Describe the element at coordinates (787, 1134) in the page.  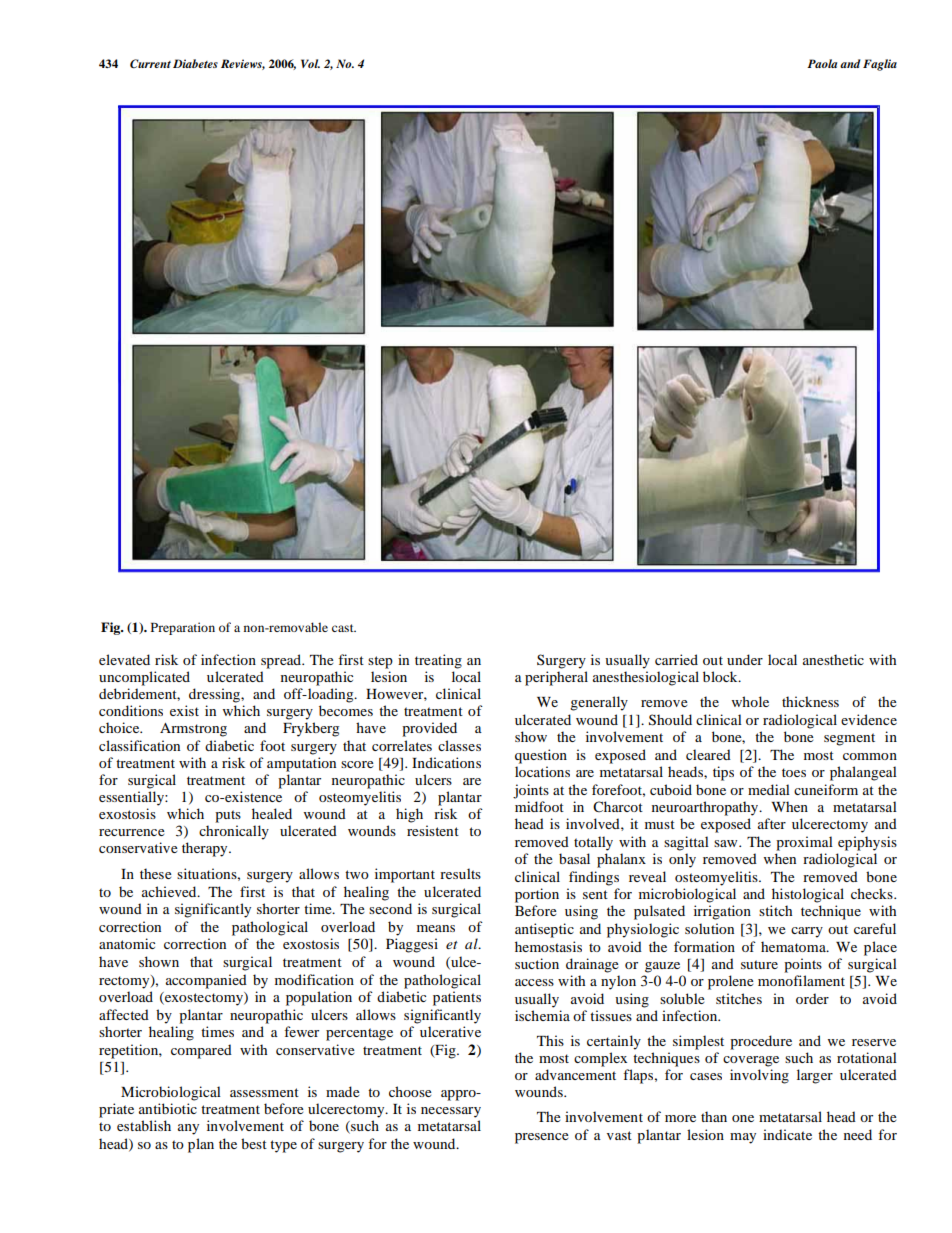
I see `indicate` at that location.
